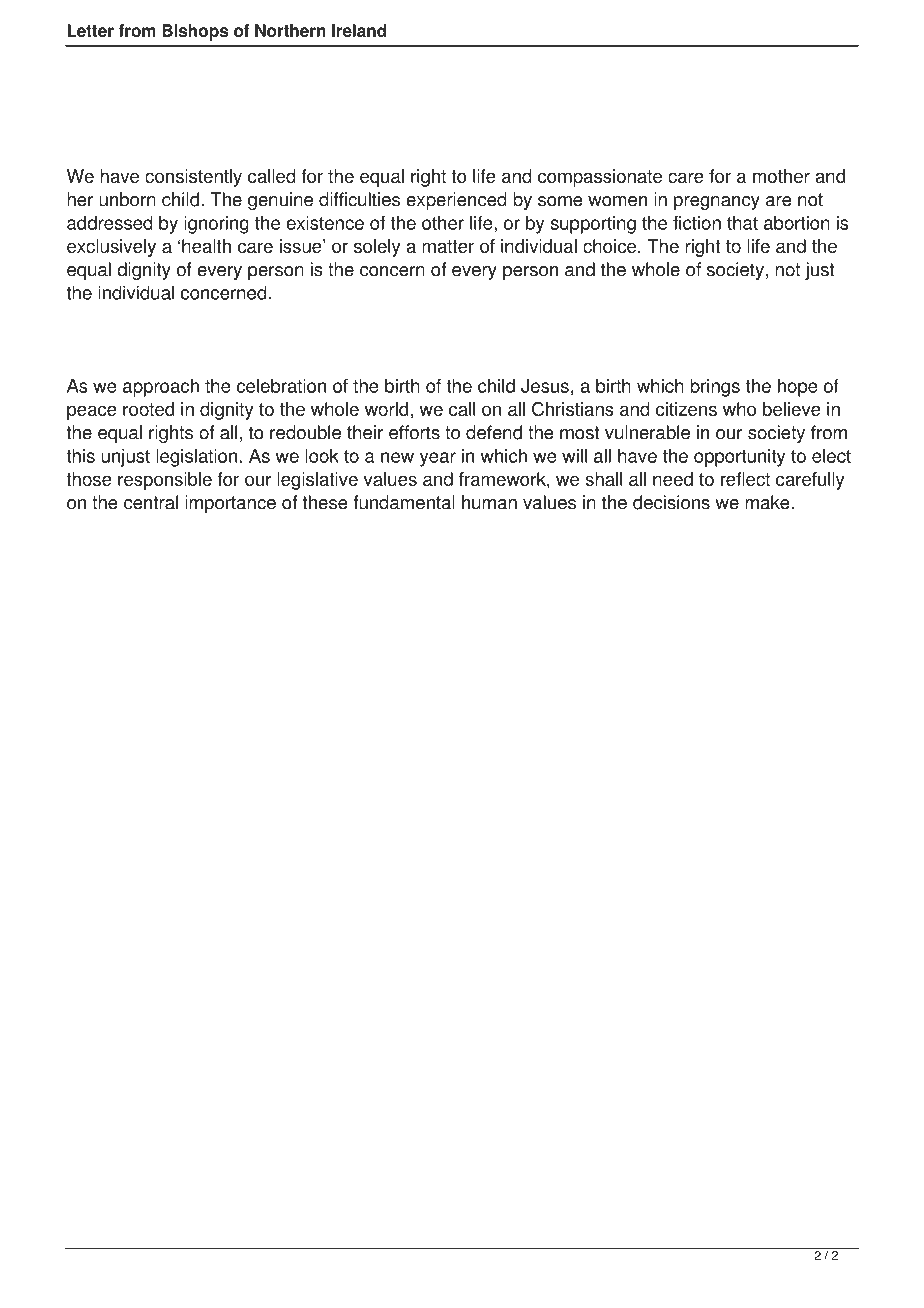 This image has width=924, height=1308. Describe the element at coordinates (600, 178) in the image. I see `compassionate` at that location.
